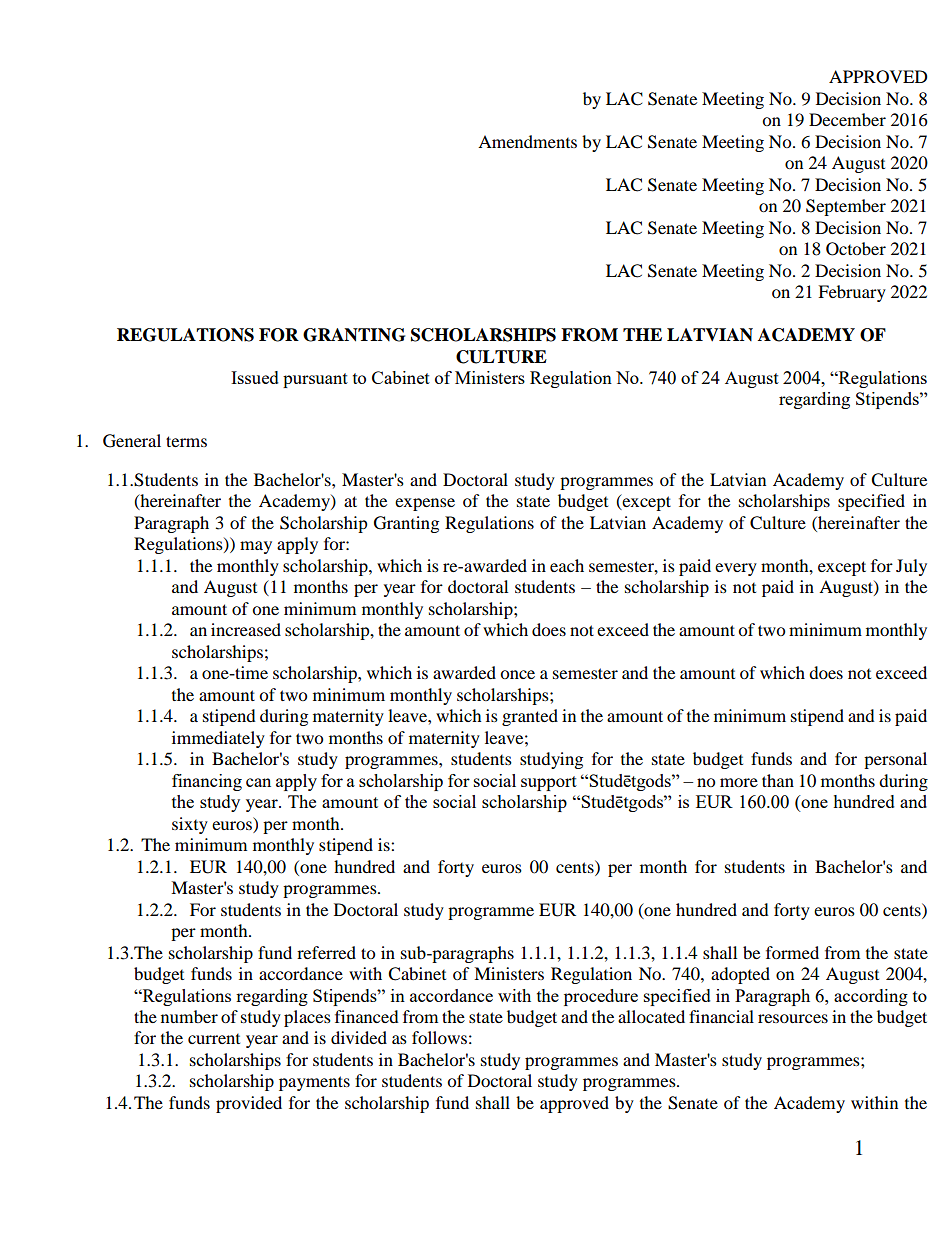 The width and height of the screenshot is (952, 1233). What do you see at coordinates (246, 629) in the screenshot?
I see `increased` at bounding box center [246, 629].
